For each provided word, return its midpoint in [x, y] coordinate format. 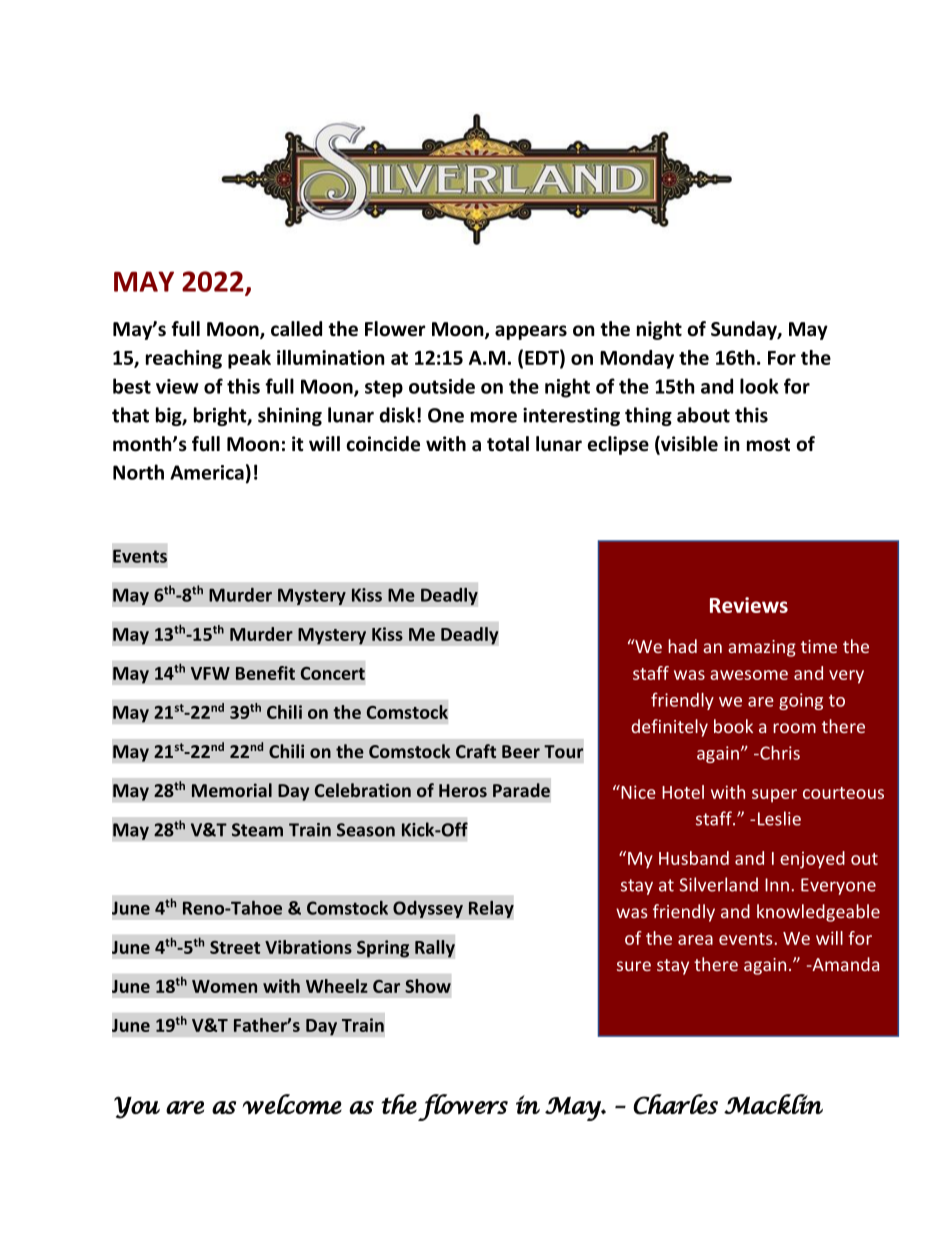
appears [531, 332]
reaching [184, 359]
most [768, 445]
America [207, 472]
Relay [491, 909]
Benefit [265, 673]
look [759, 386]
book [733, 726]
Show [428, 986]
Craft [476, 751]
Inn [777, 885]
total [508, 444]
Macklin [773, 1104]
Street [235, 947]
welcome [292, 1104]
